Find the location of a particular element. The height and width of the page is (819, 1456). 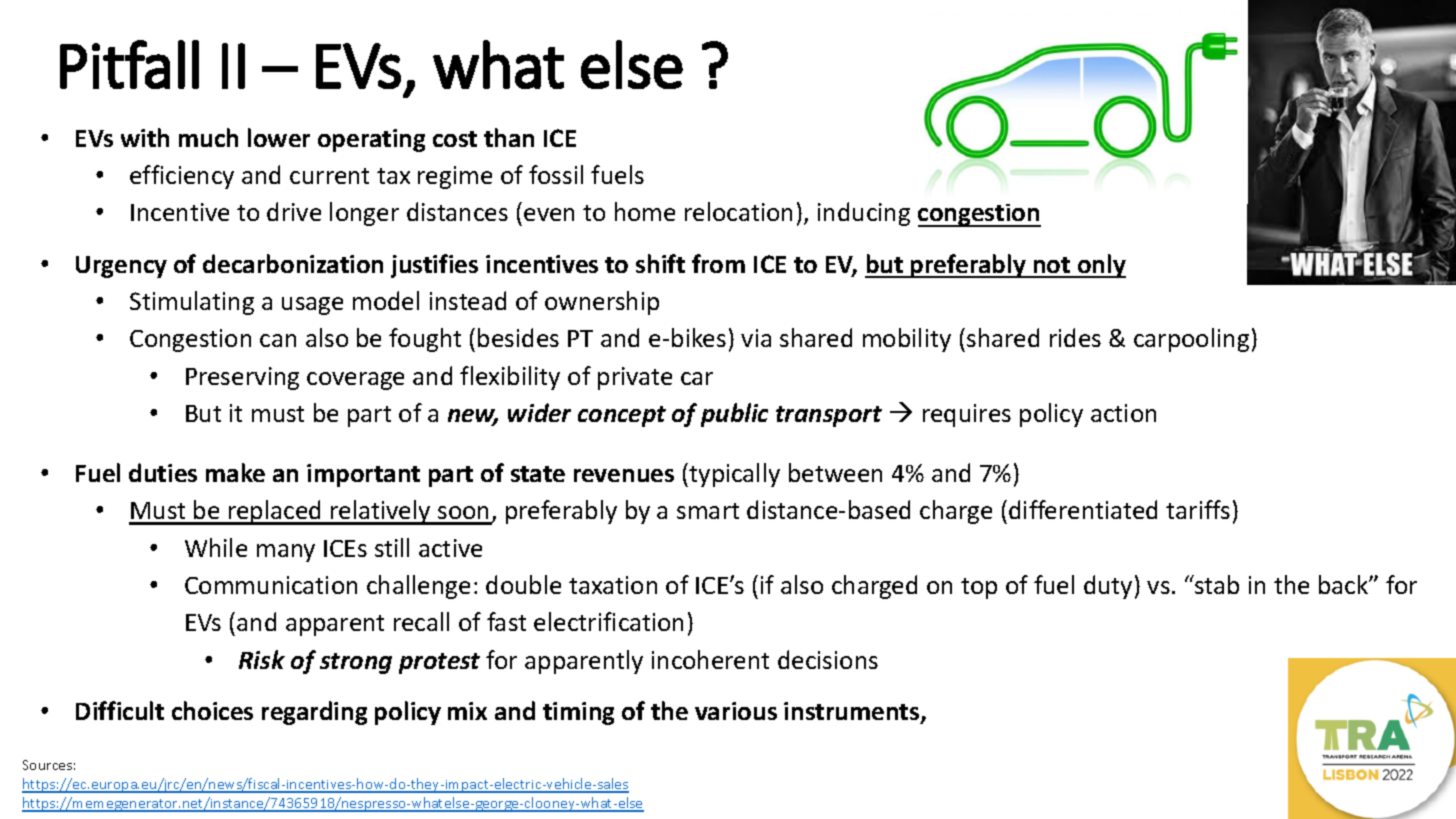

Pitfall is located at coordinates (129, 64).
